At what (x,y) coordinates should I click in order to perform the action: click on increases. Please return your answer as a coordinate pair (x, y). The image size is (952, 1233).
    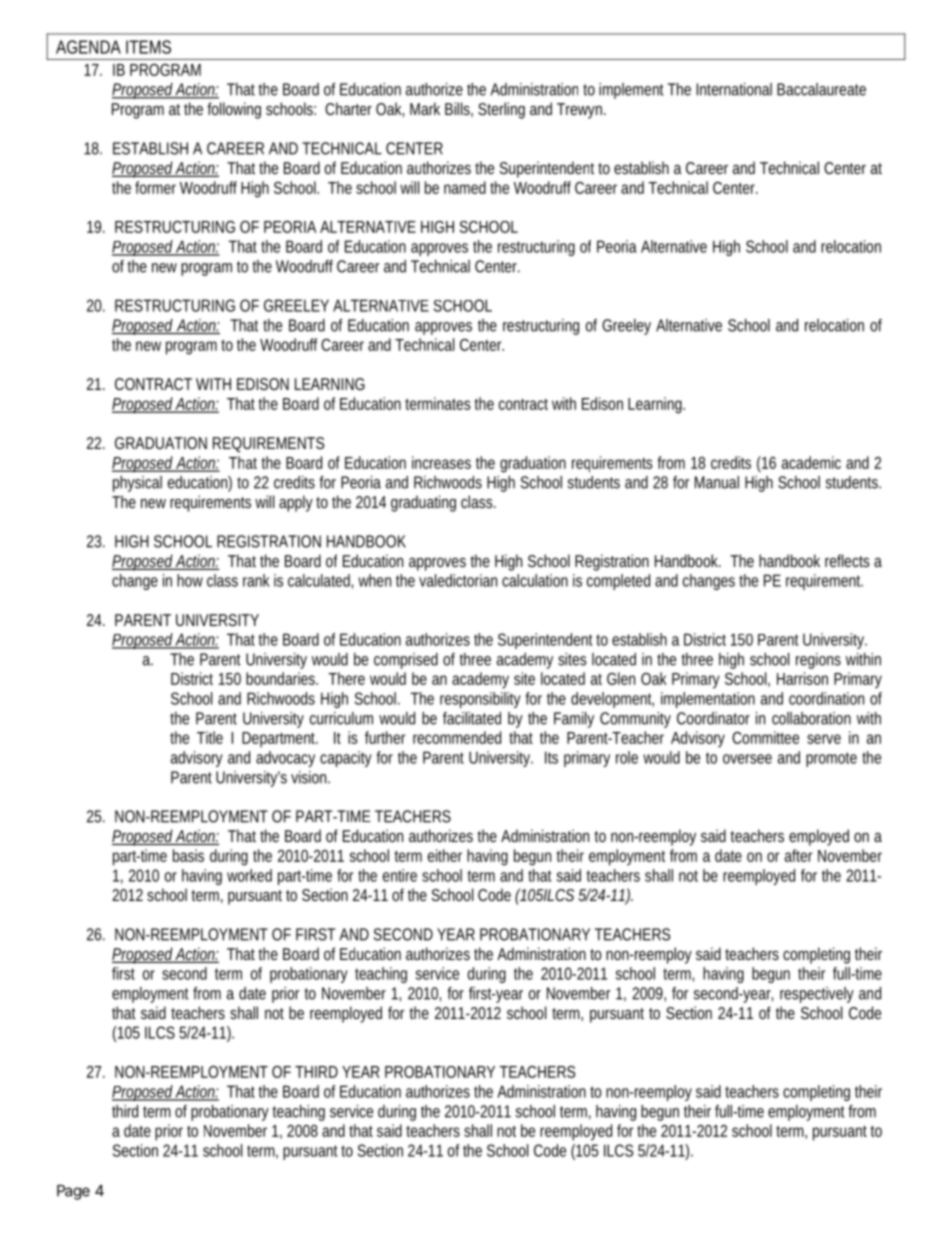
    Looking at the image, I should click on (441, 462).
